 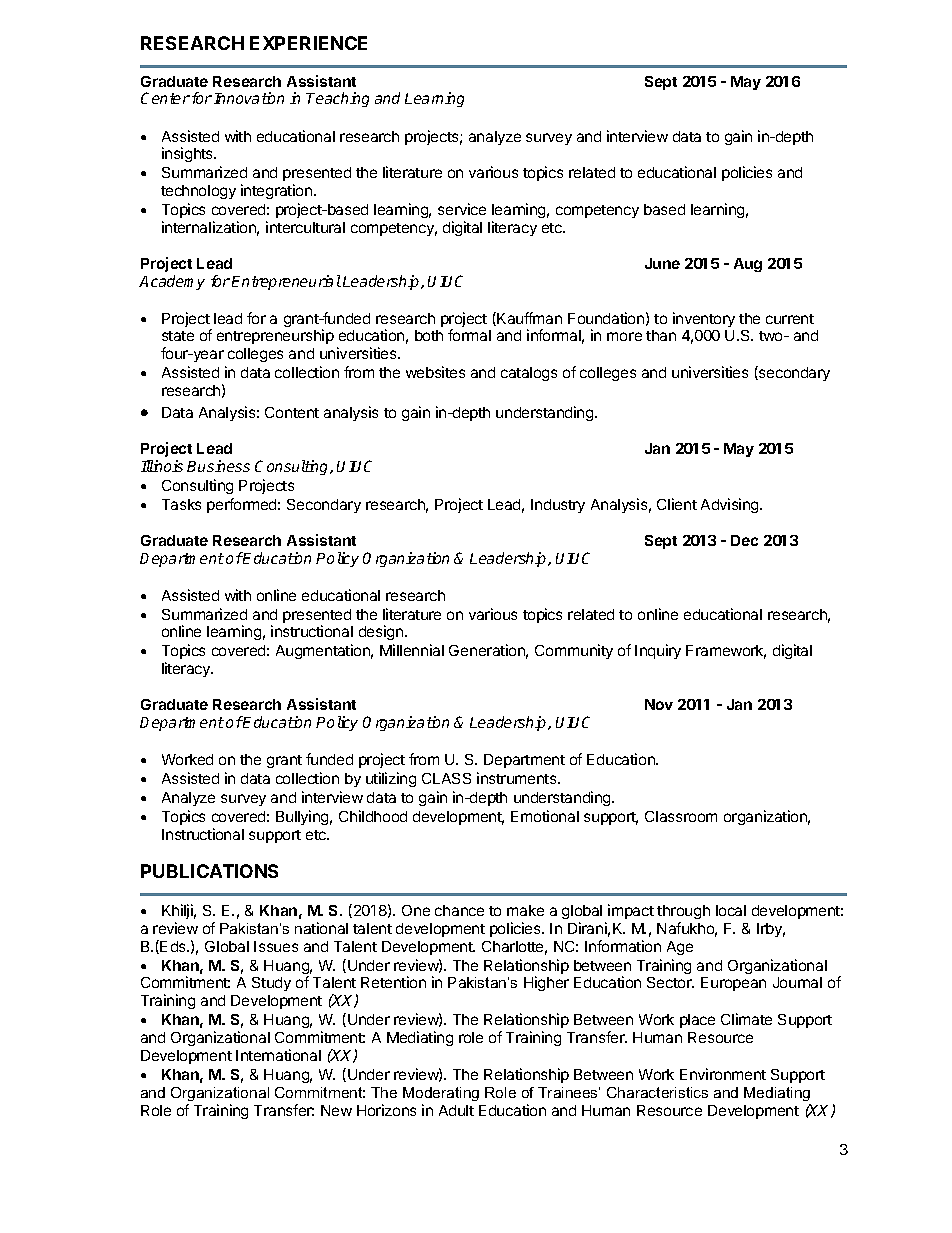 What do you see at coordinates (662, 263) in the image?
I see `June` at bounding box center [662, 263].
